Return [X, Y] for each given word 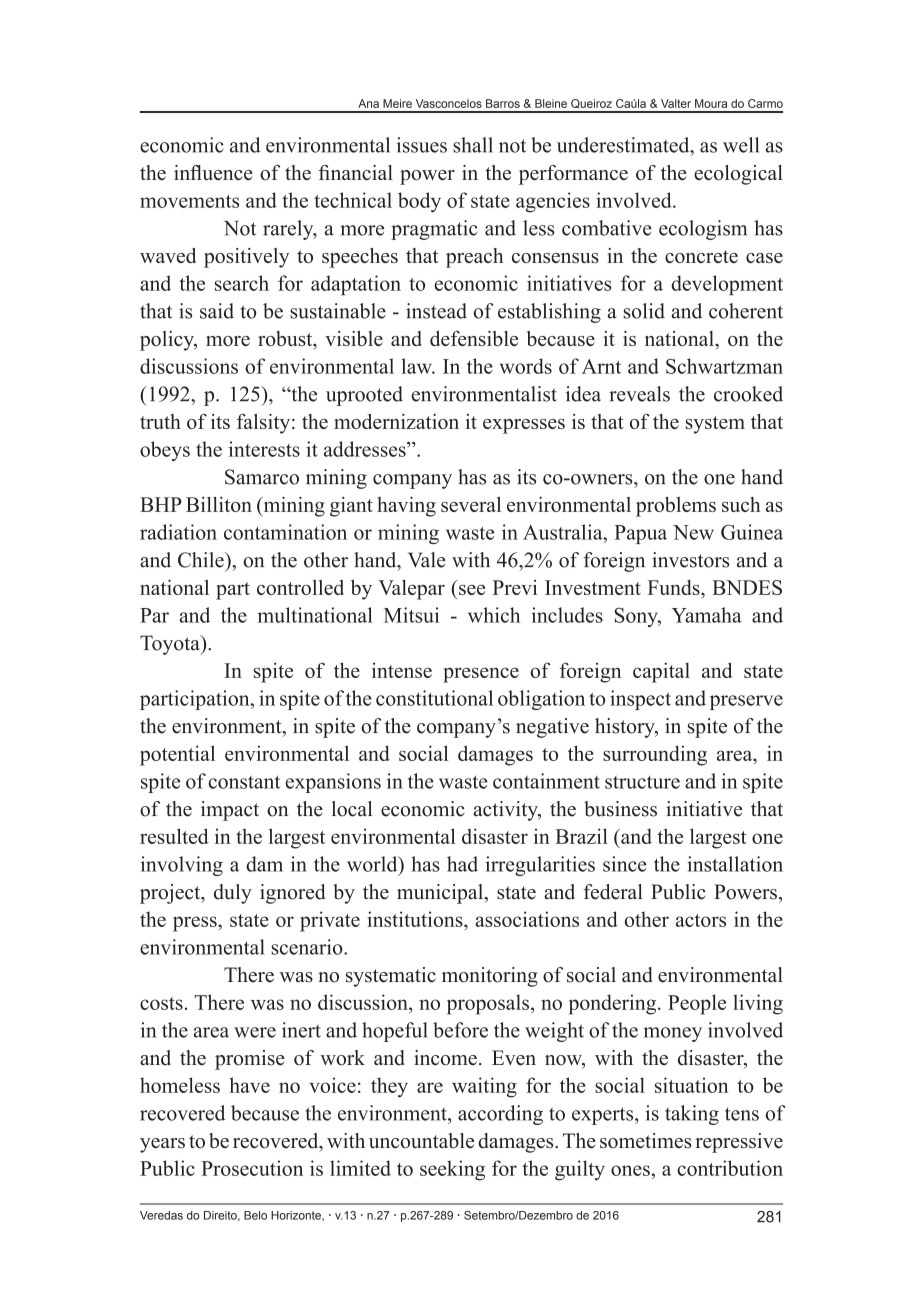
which [494, 615]
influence [213, 172]
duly [233, 894]
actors [701, 920]
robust [286, 340]
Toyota [171, 645]
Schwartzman [724, 366]
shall [473, 145]
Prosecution [252, 1168]
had [462, 864]
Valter [676, 103]
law [417, 366]
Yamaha [706, 615]
